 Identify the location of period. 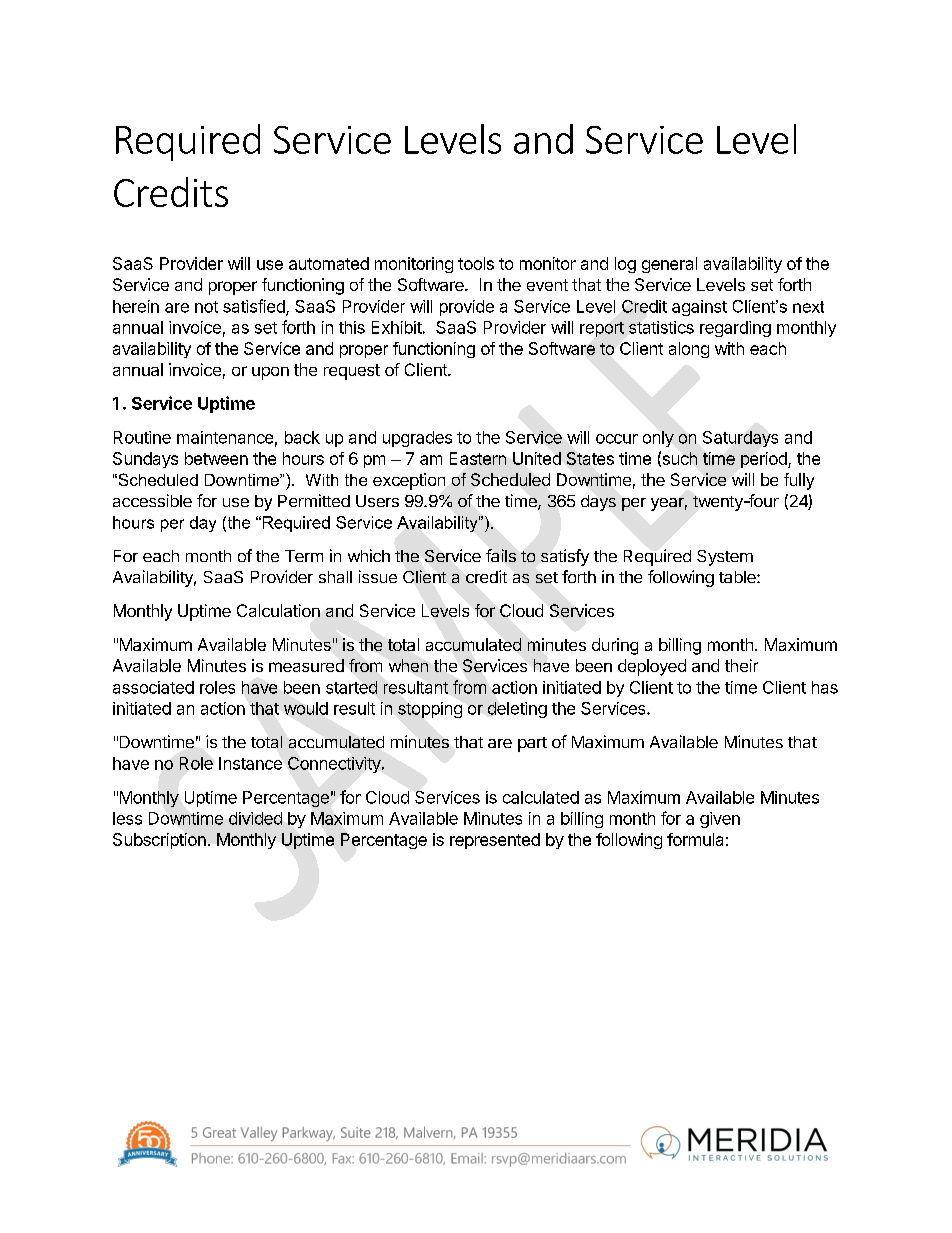
(765, 460).
